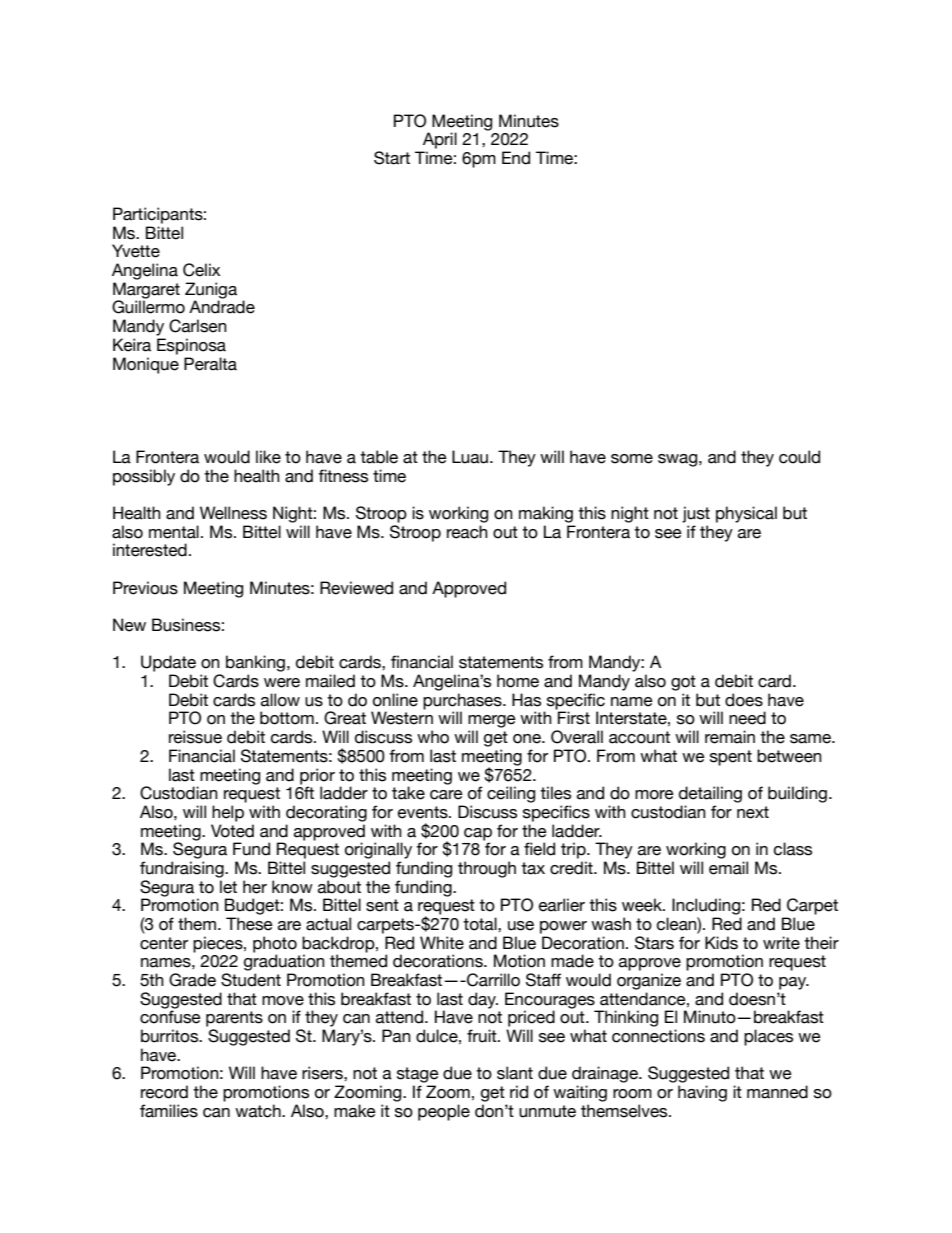 This image has height=1233, width=952. Describe the element at coordinates (232, 831) in the image. I see `Voted` at that location.
